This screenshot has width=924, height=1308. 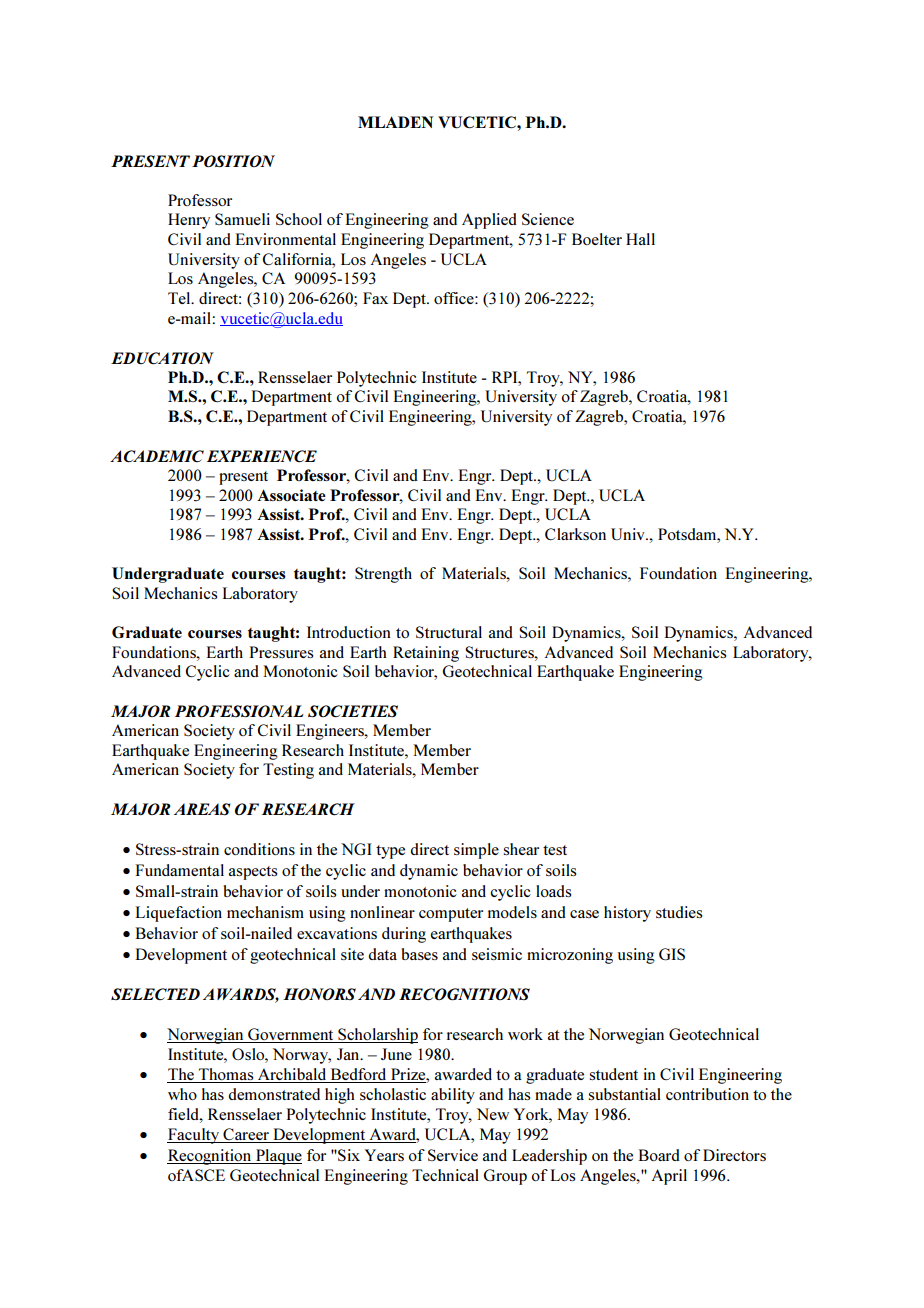 I want to click on Strength, so click(x=383, y=575).
